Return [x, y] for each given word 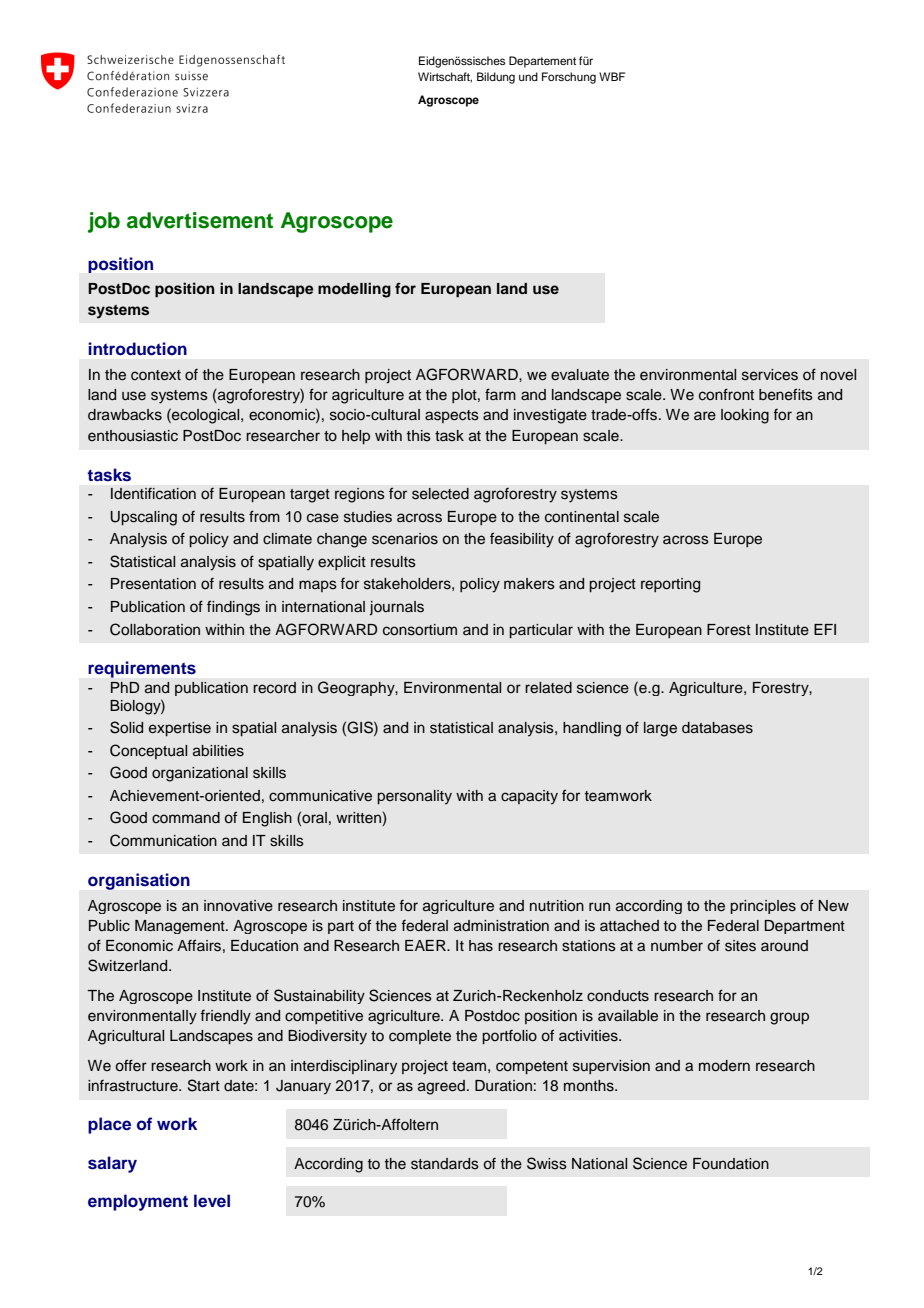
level [212, 1201]
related [548, 688]
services [770, 375]
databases [717, 728]
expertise [180, 729]
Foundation [731, 1164]
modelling [354, 290]
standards [445, 1164]
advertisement [200, 220]
